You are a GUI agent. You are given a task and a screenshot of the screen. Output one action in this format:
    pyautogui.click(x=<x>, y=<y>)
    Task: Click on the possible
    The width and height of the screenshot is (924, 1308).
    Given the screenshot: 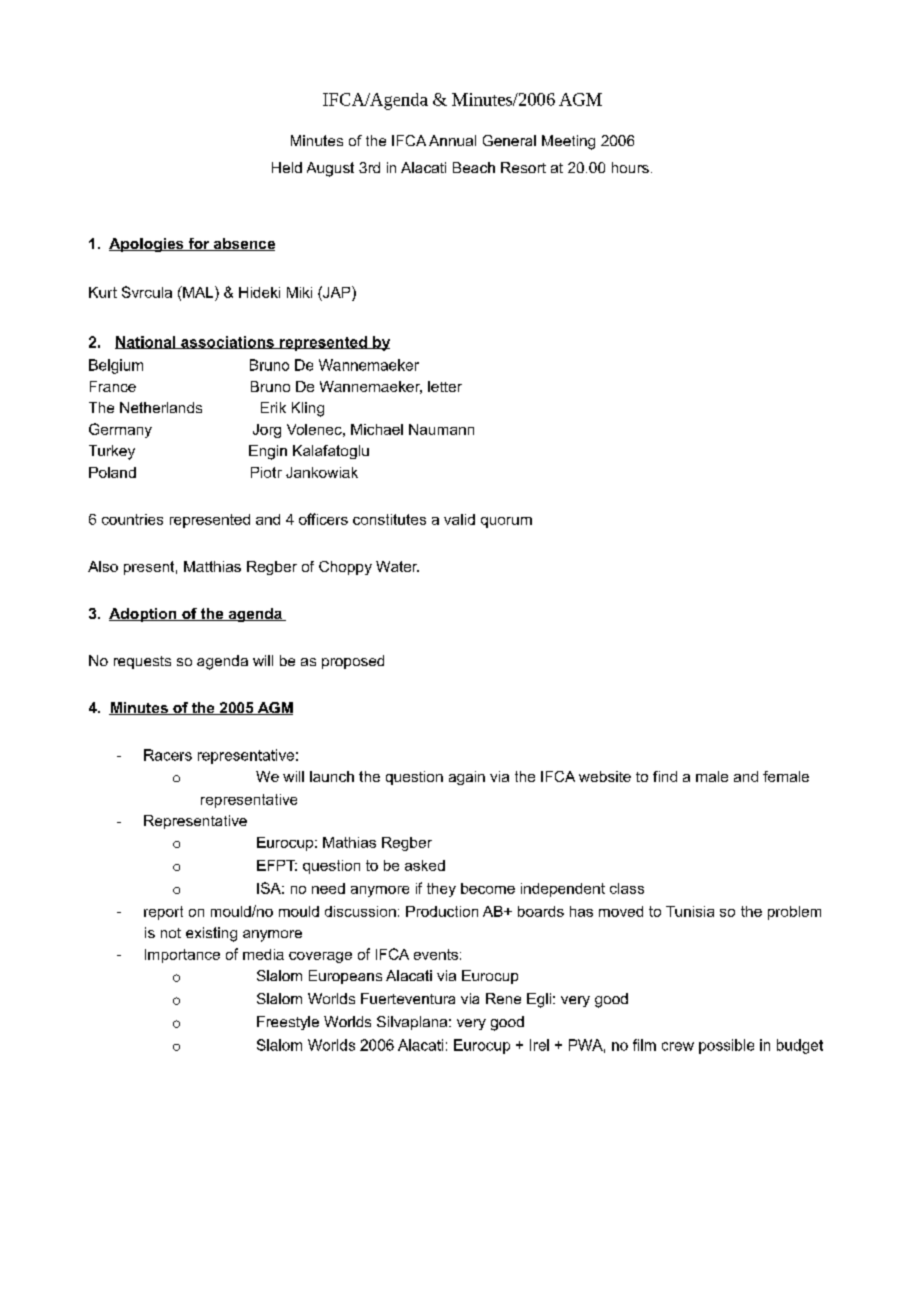 What is the action you would take?
    pyautogui.click(x=726, y=1046)
